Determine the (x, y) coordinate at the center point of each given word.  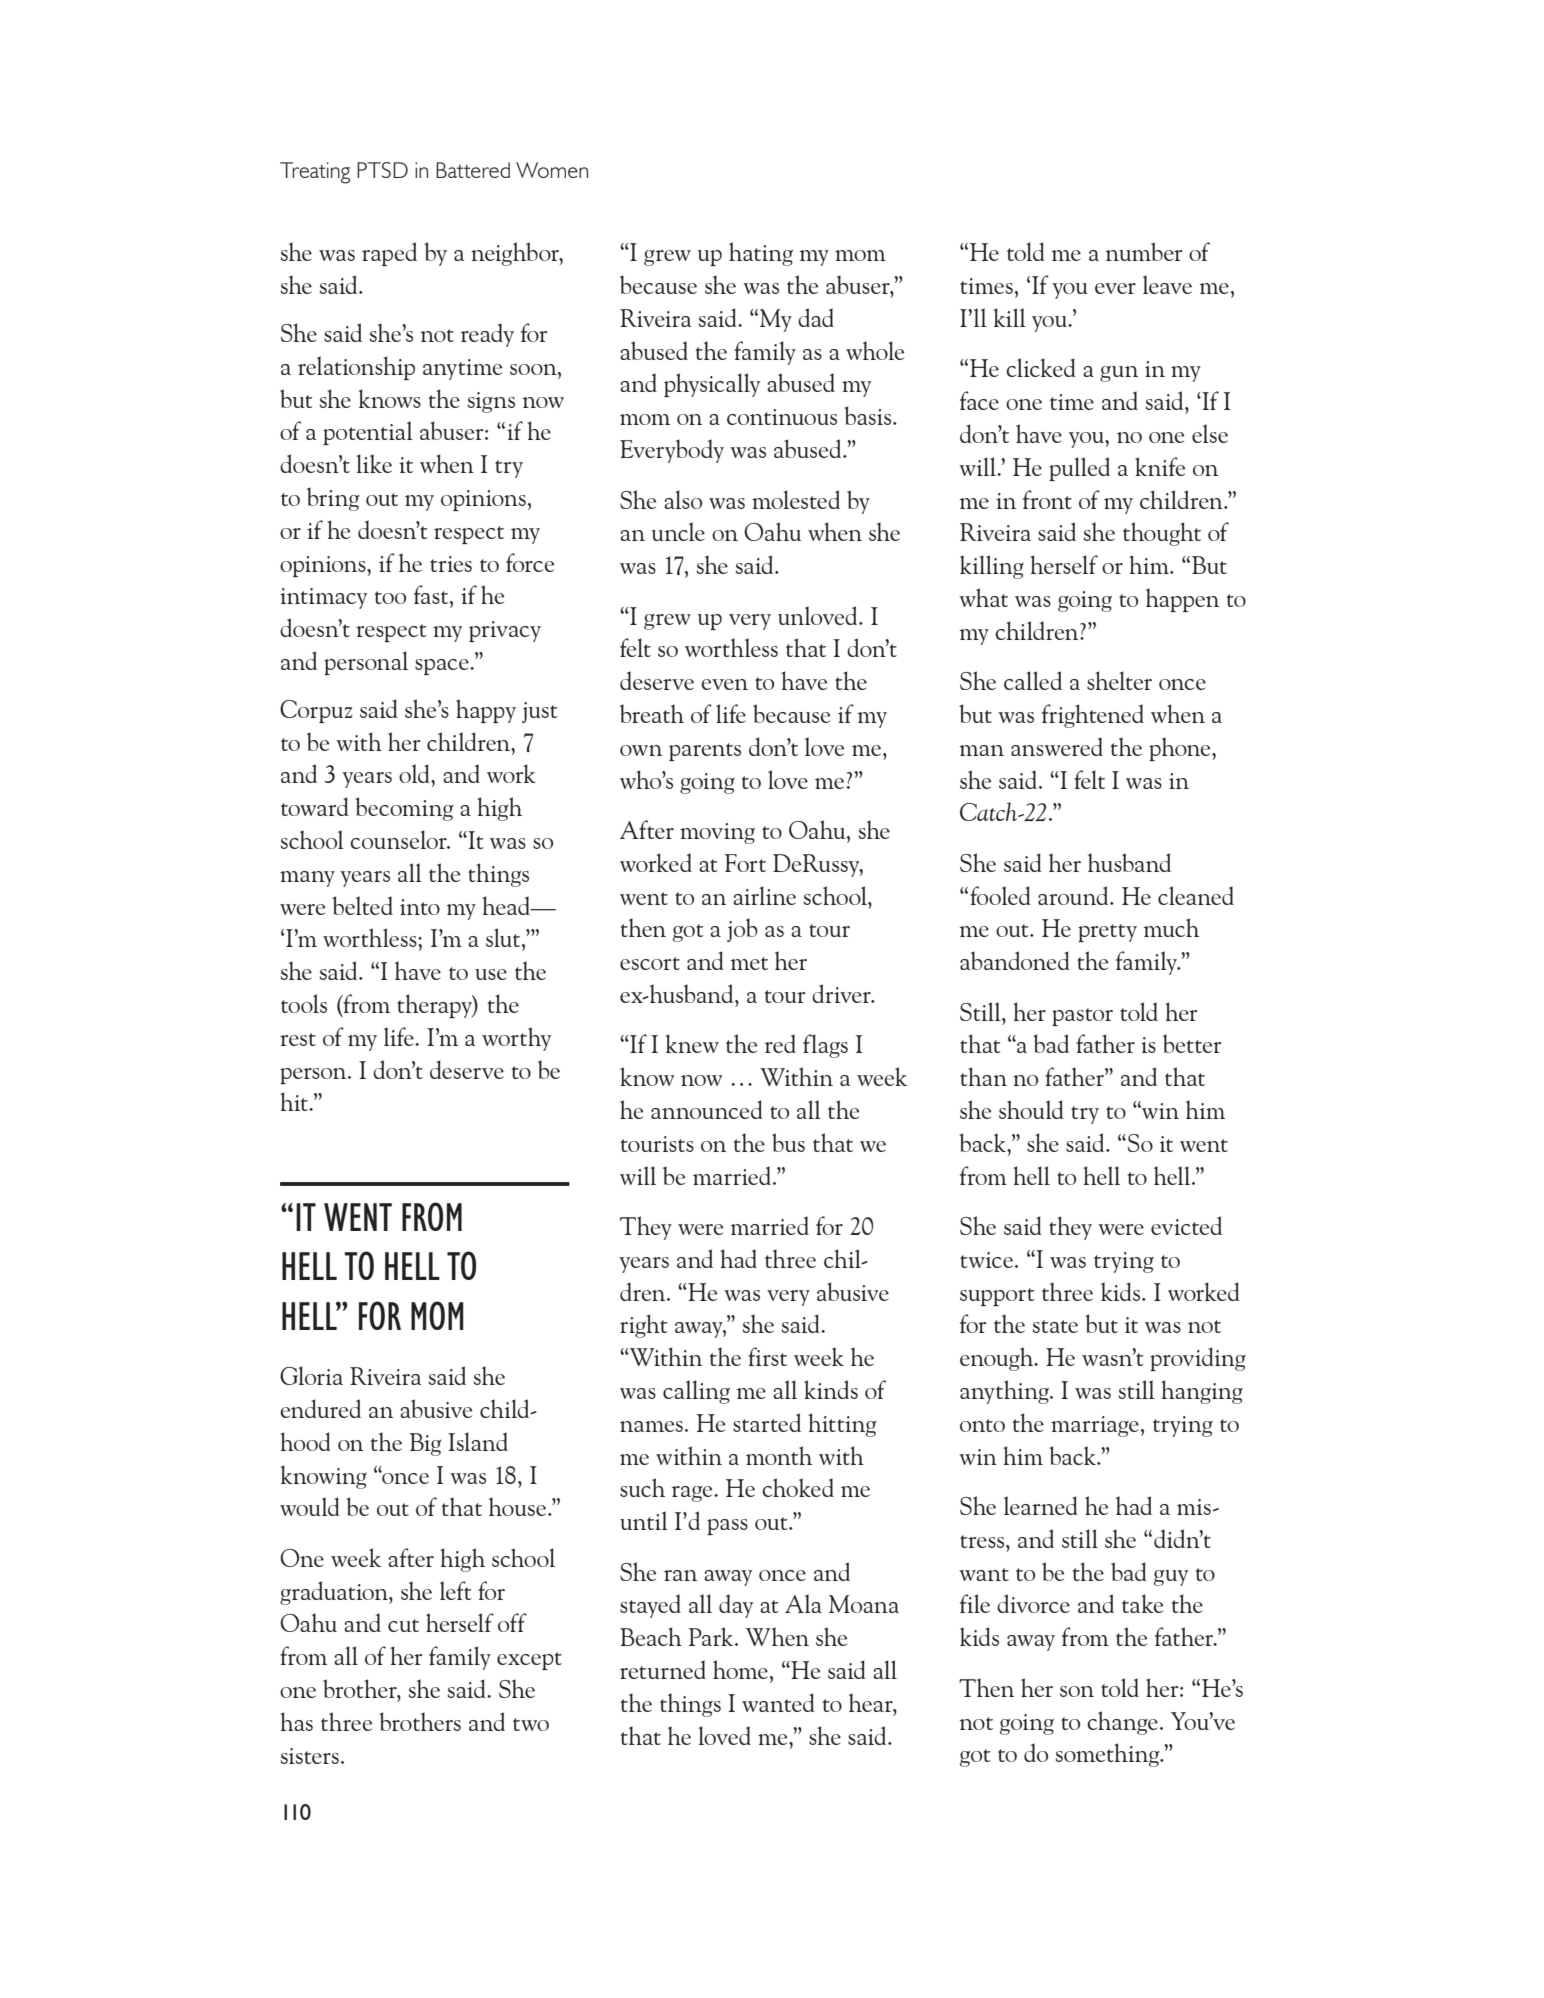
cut (403, 1625)
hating (761, 254)
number (1144, 251)
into (420, 907)
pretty (1107, 933)
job (742, 930)
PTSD (382, 170)
